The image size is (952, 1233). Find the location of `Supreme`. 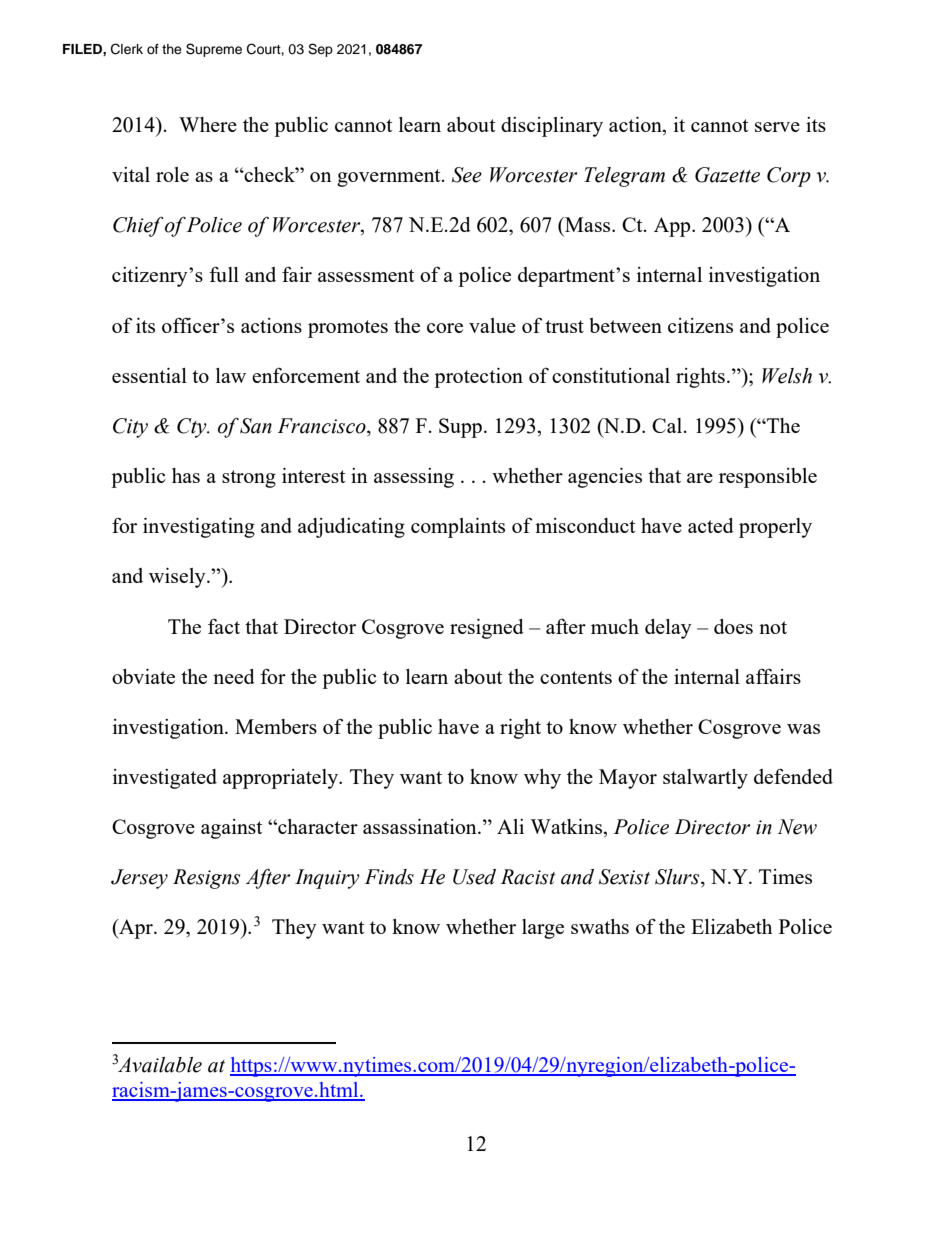

Supreme is located at coordinates (214, 50).
